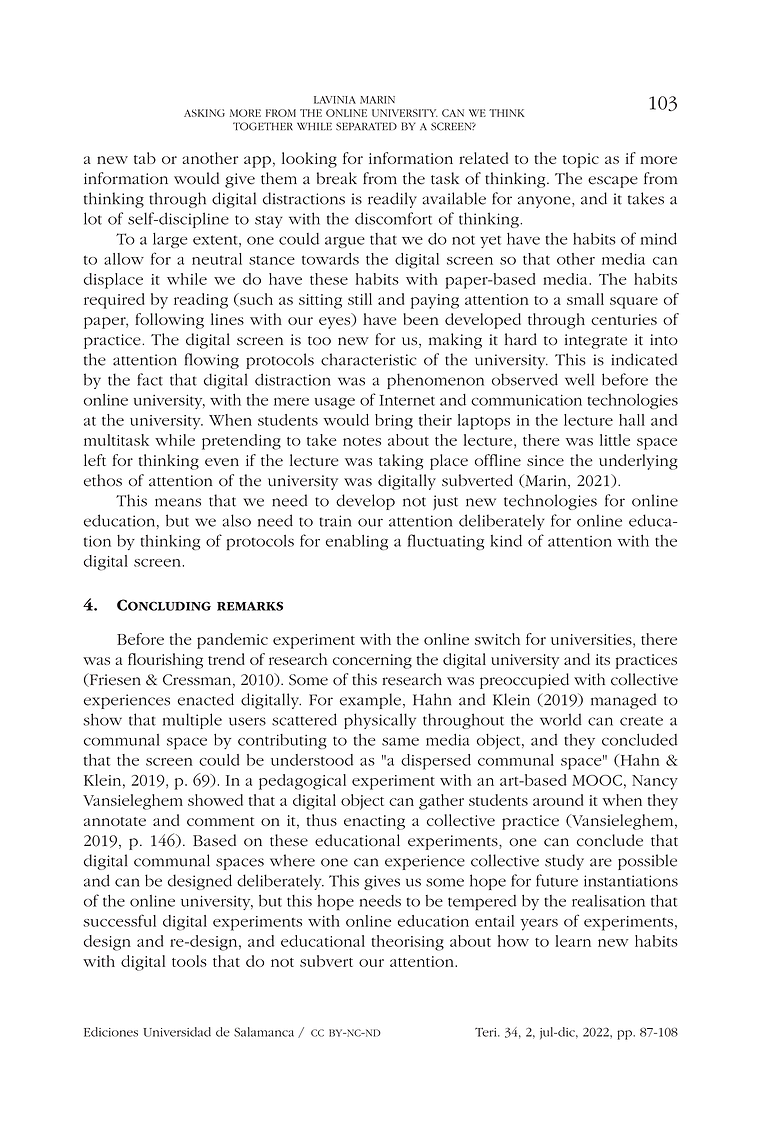 This screenshot has width=761, height=1141. I want to click on theorising, so click(407, 943).
